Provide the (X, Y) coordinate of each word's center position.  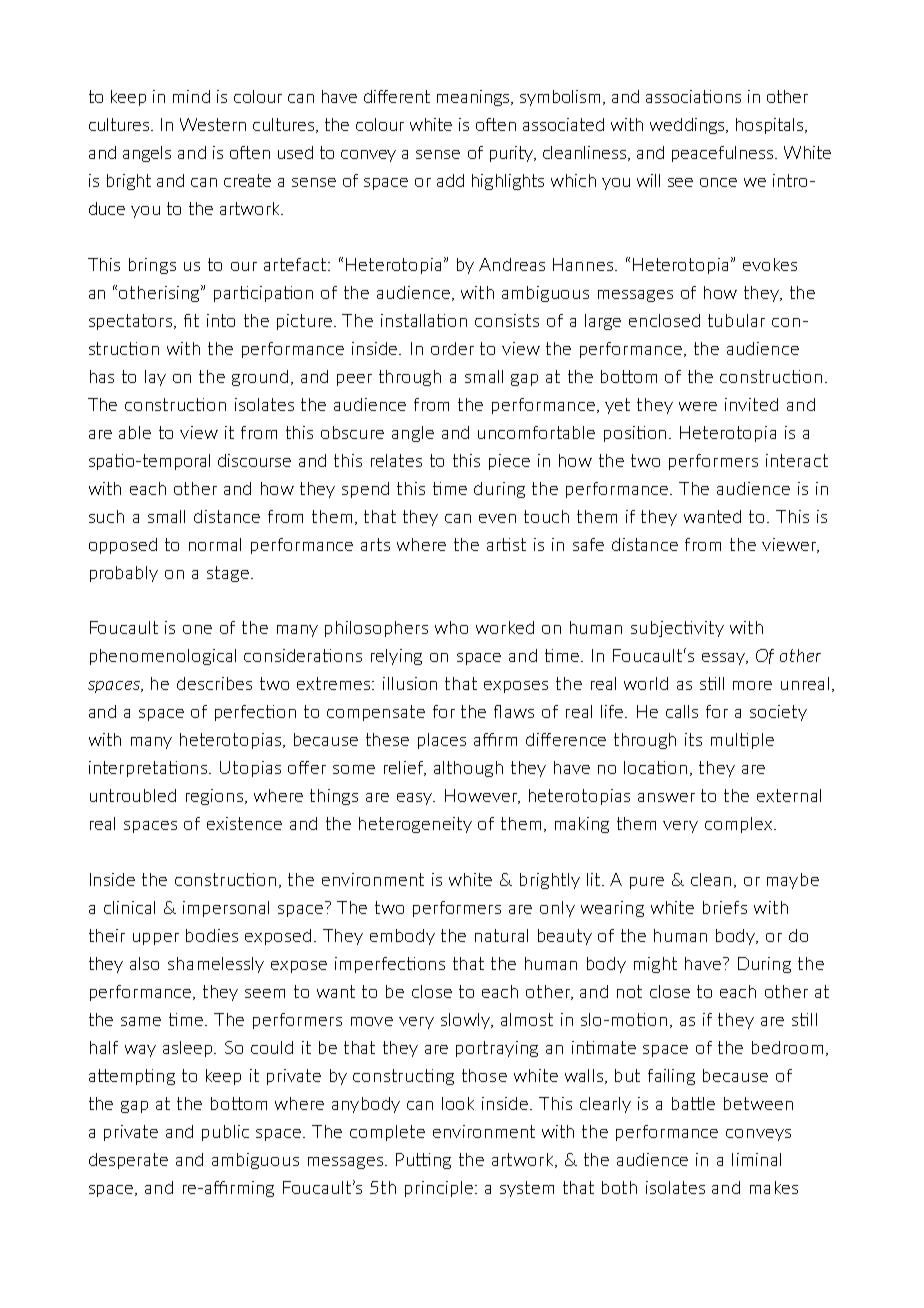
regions (214, 797)
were (698, 406)
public (225, 1133)
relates (396, 460)
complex (740, 825)
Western (213, 124)
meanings (474, 98)
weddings (688, 126)
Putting (423, 1161)
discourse (254, 460)
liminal (756, 1159)
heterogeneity (415, 825)
